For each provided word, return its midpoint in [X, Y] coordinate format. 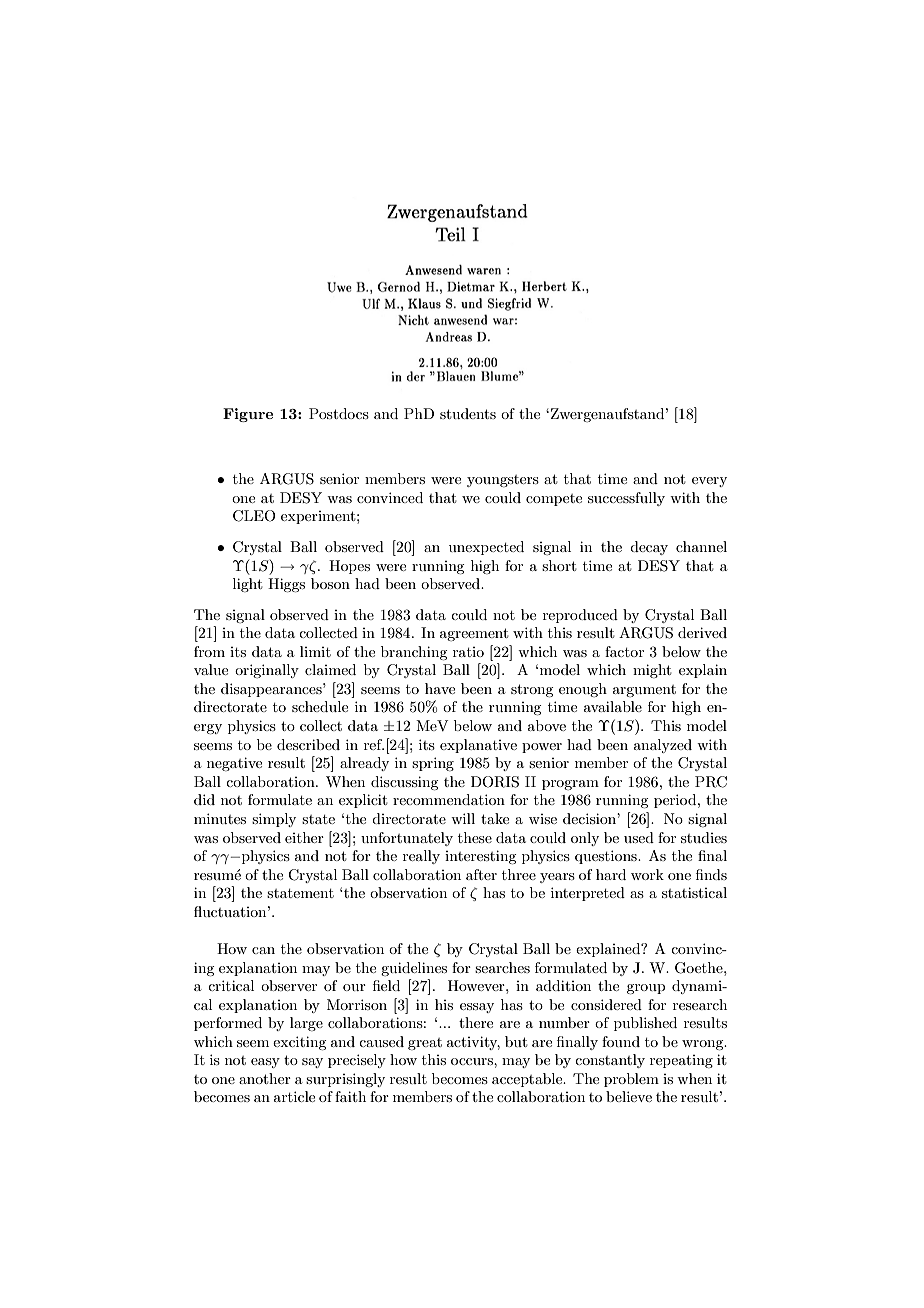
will [463, 818]
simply [274, 820]
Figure [248, 415]
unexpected [486, 548]
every [709, 482]
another [265, 1078]
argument [644, 691]
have [440, 688]
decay [649, 548]
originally [267, 671]
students [468, 413]
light [247, 585]
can [263, 950]
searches [502, 967]
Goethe [700, 968]
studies [704, 837]
